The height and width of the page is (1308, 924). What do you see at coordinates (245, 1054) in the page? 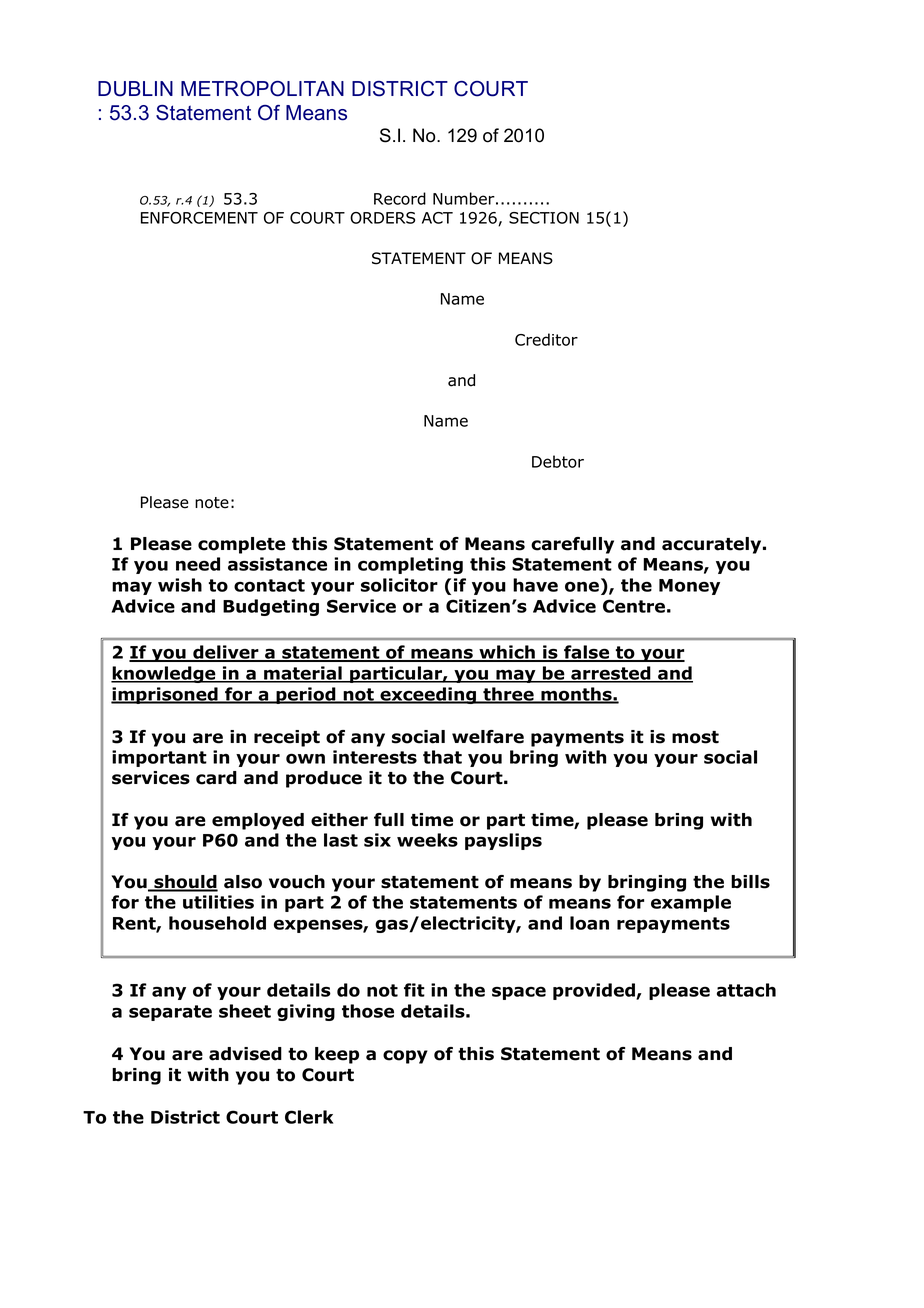
I see `advised` at bounding box center [245, 1054].
